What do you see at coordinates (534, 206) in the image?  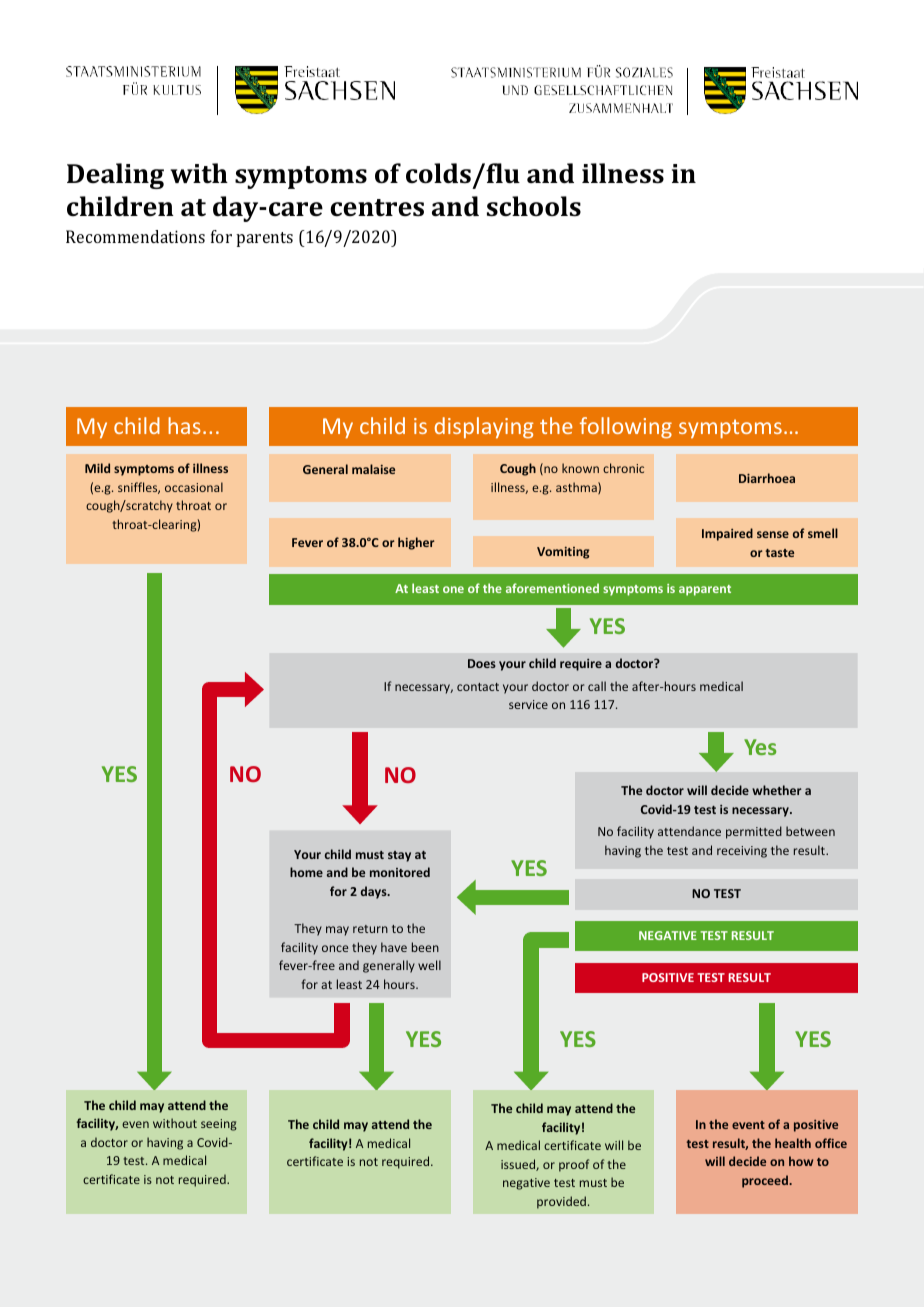 I see `schools` at bounding box center [534, 206].
